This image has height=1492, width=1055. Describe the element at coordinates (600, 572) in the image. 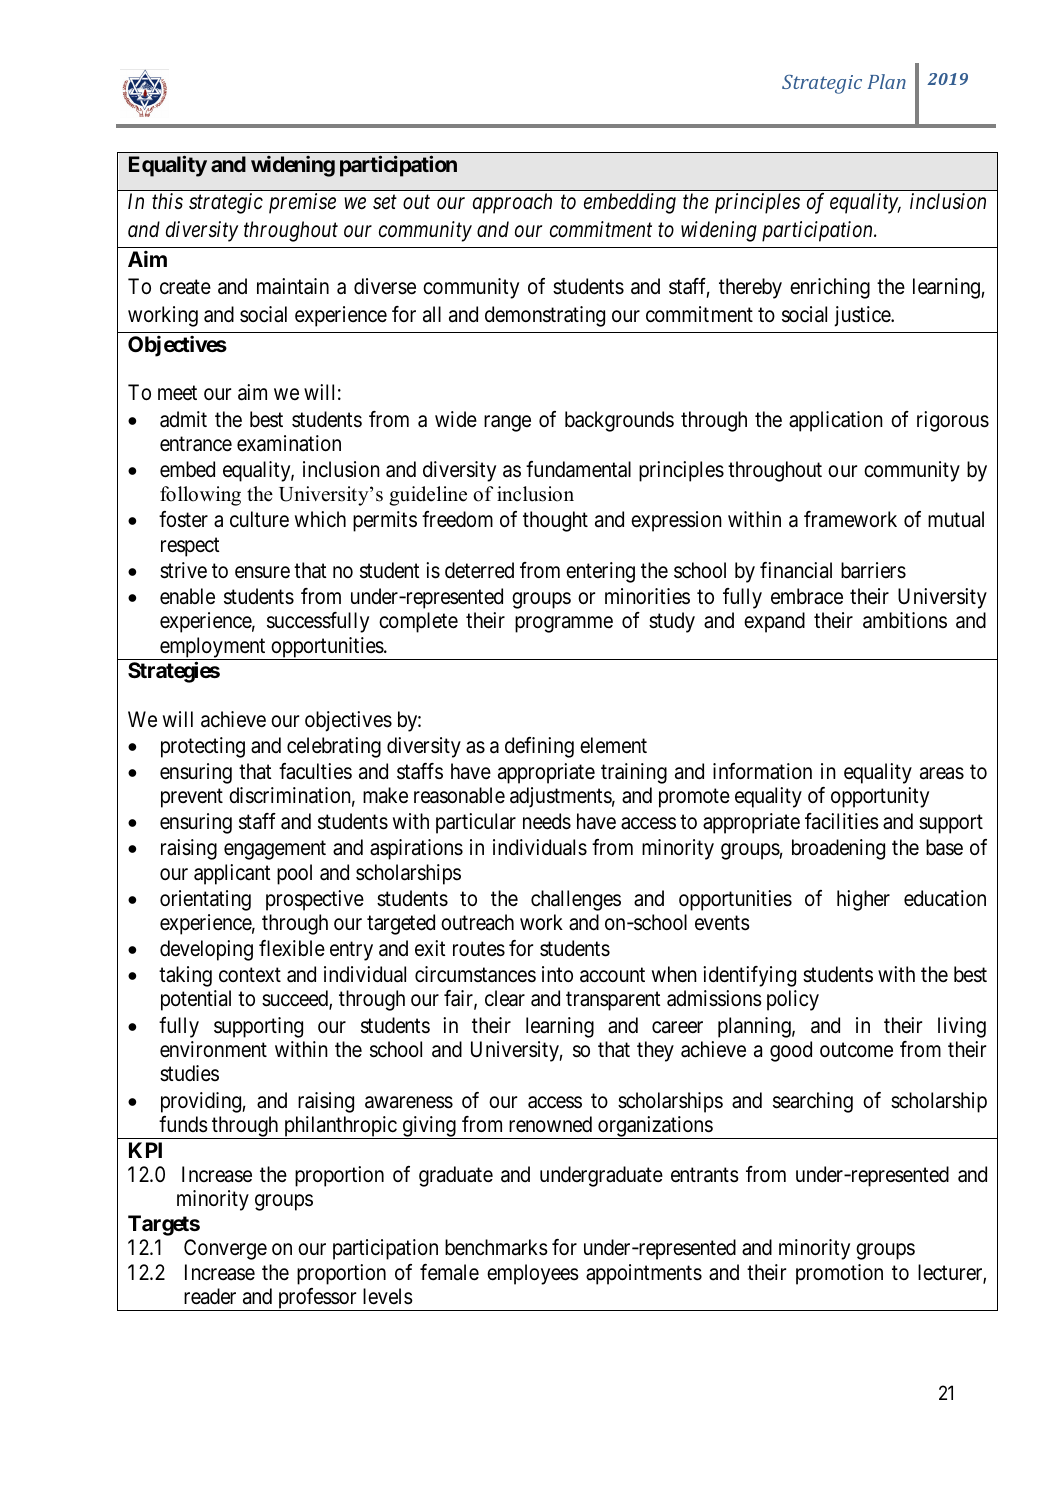

I see `entering` at that location.
